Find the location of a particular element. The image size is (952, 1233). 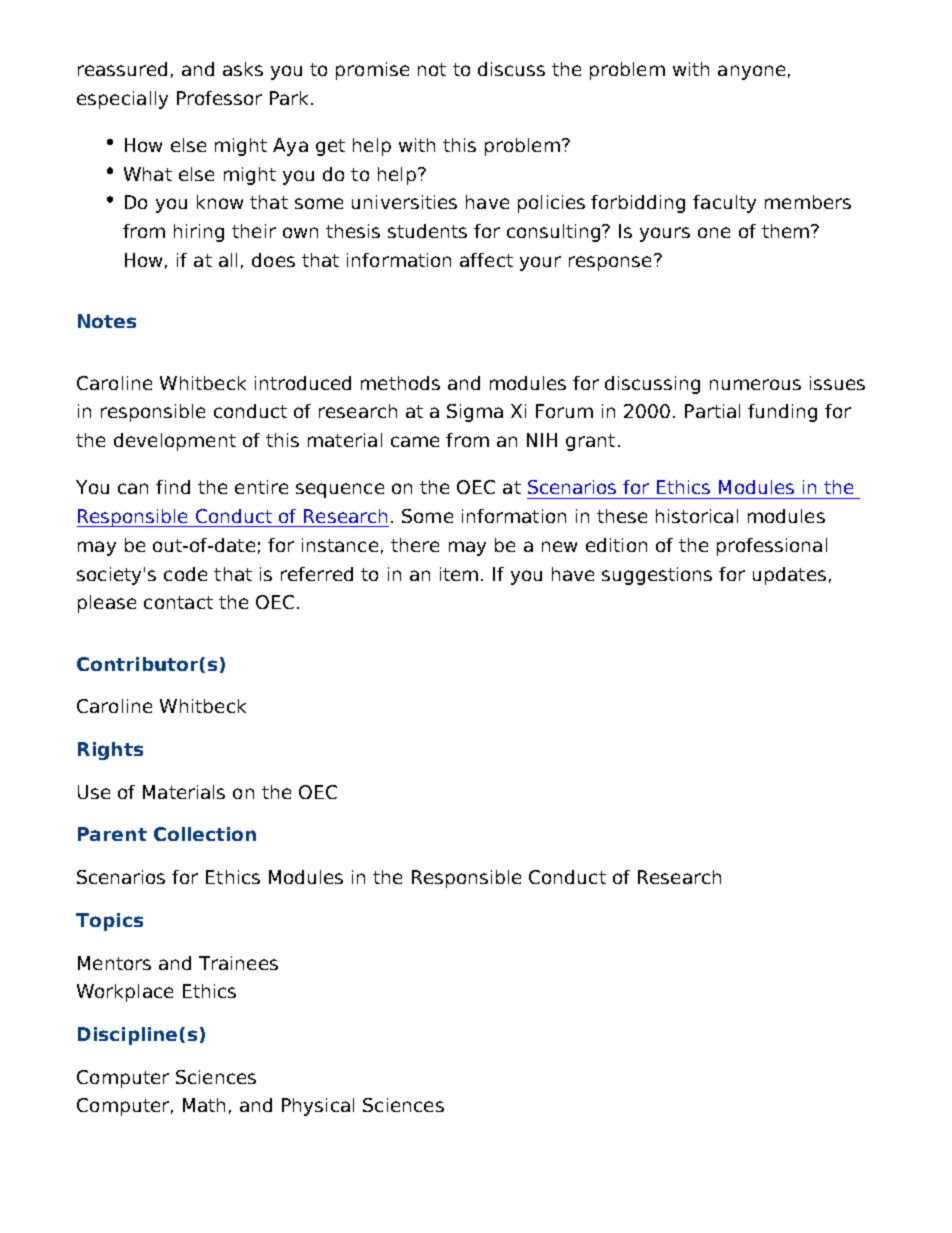

item is located at coordinates (459, 574).
